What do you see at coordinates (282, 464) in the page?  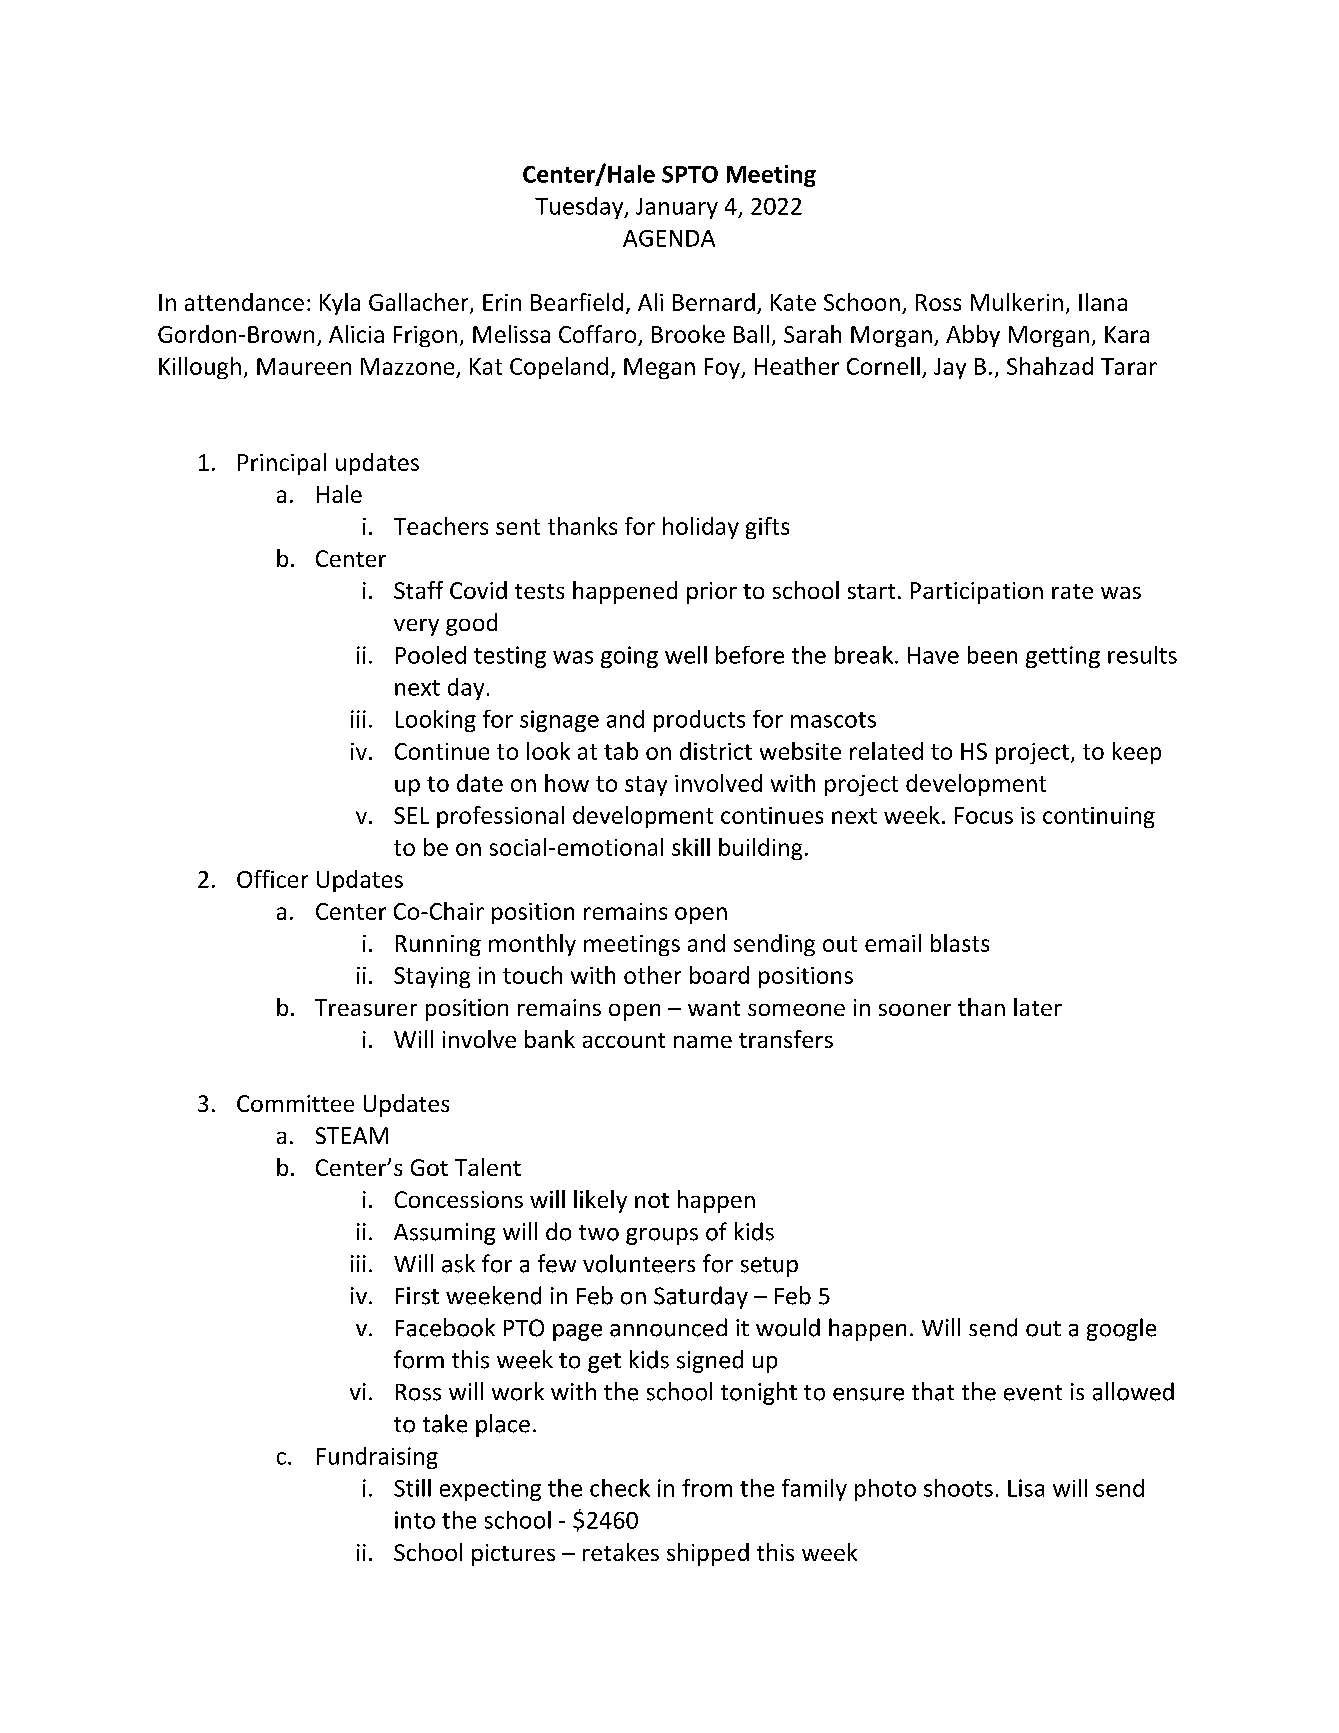 I see `Principal` at bounding box center [282, 464].
